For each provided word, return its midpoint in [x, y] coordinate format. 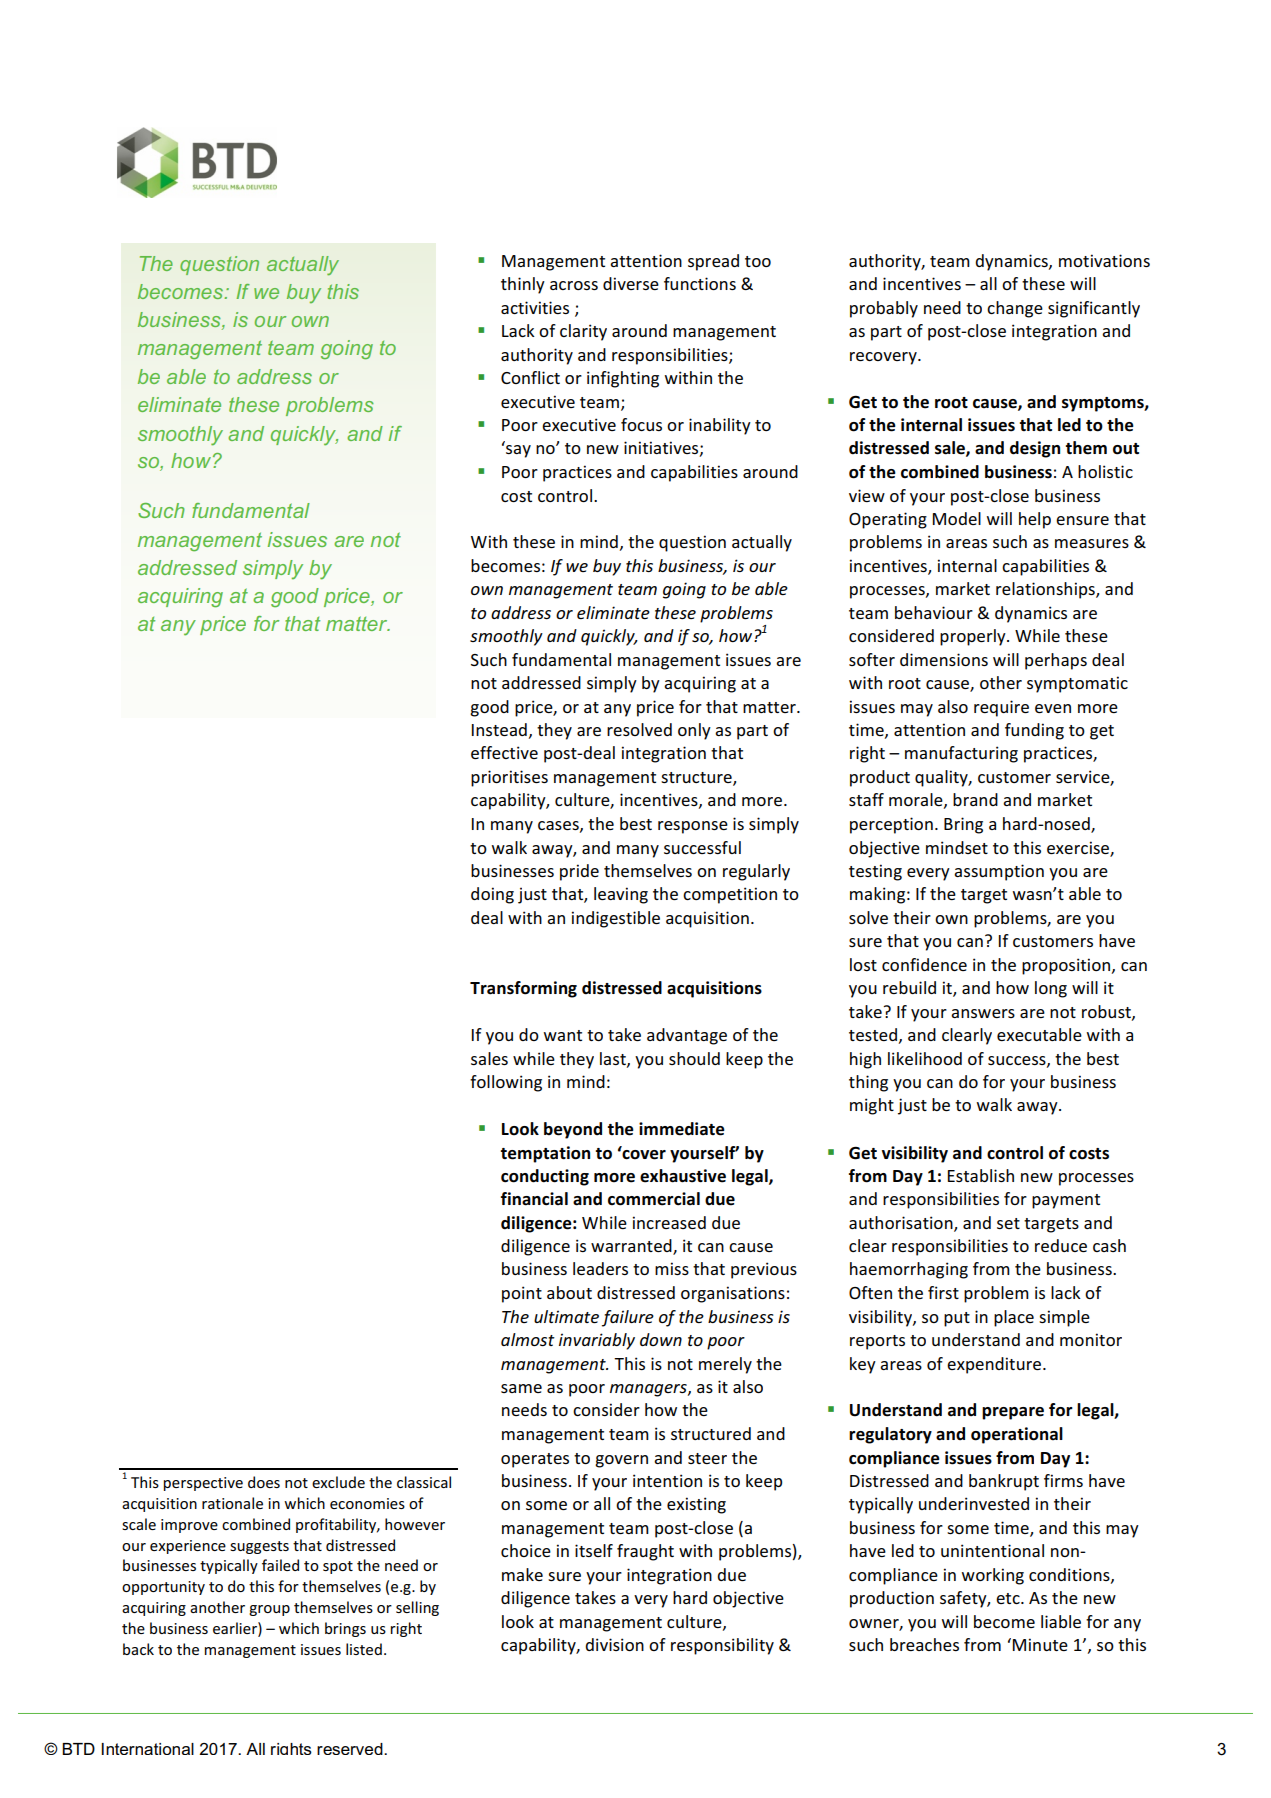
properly [974, 637]
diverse [631, 283]
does [264, 1482]
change [1015, 309]
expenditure [995, 1365]
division [614, 1644]
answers [983, 1013]
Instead [499, 729]
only [694, 731]
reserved [351, 1749]
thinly [523, 285]
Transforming [523, 989]
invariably [597, 1341]
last [614, 1059]
